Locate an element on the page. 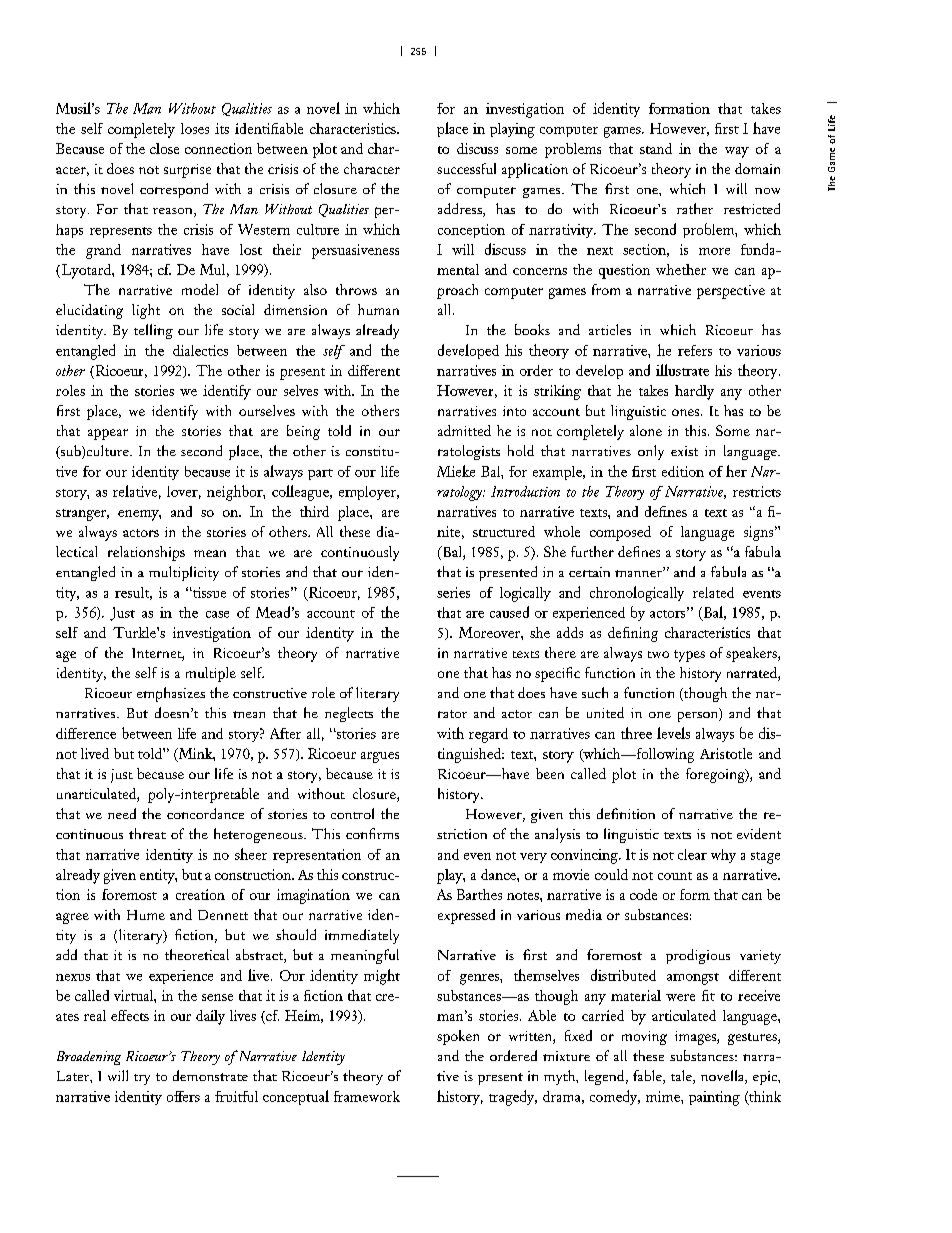  foregoing is located at coordinates (716, 775).
